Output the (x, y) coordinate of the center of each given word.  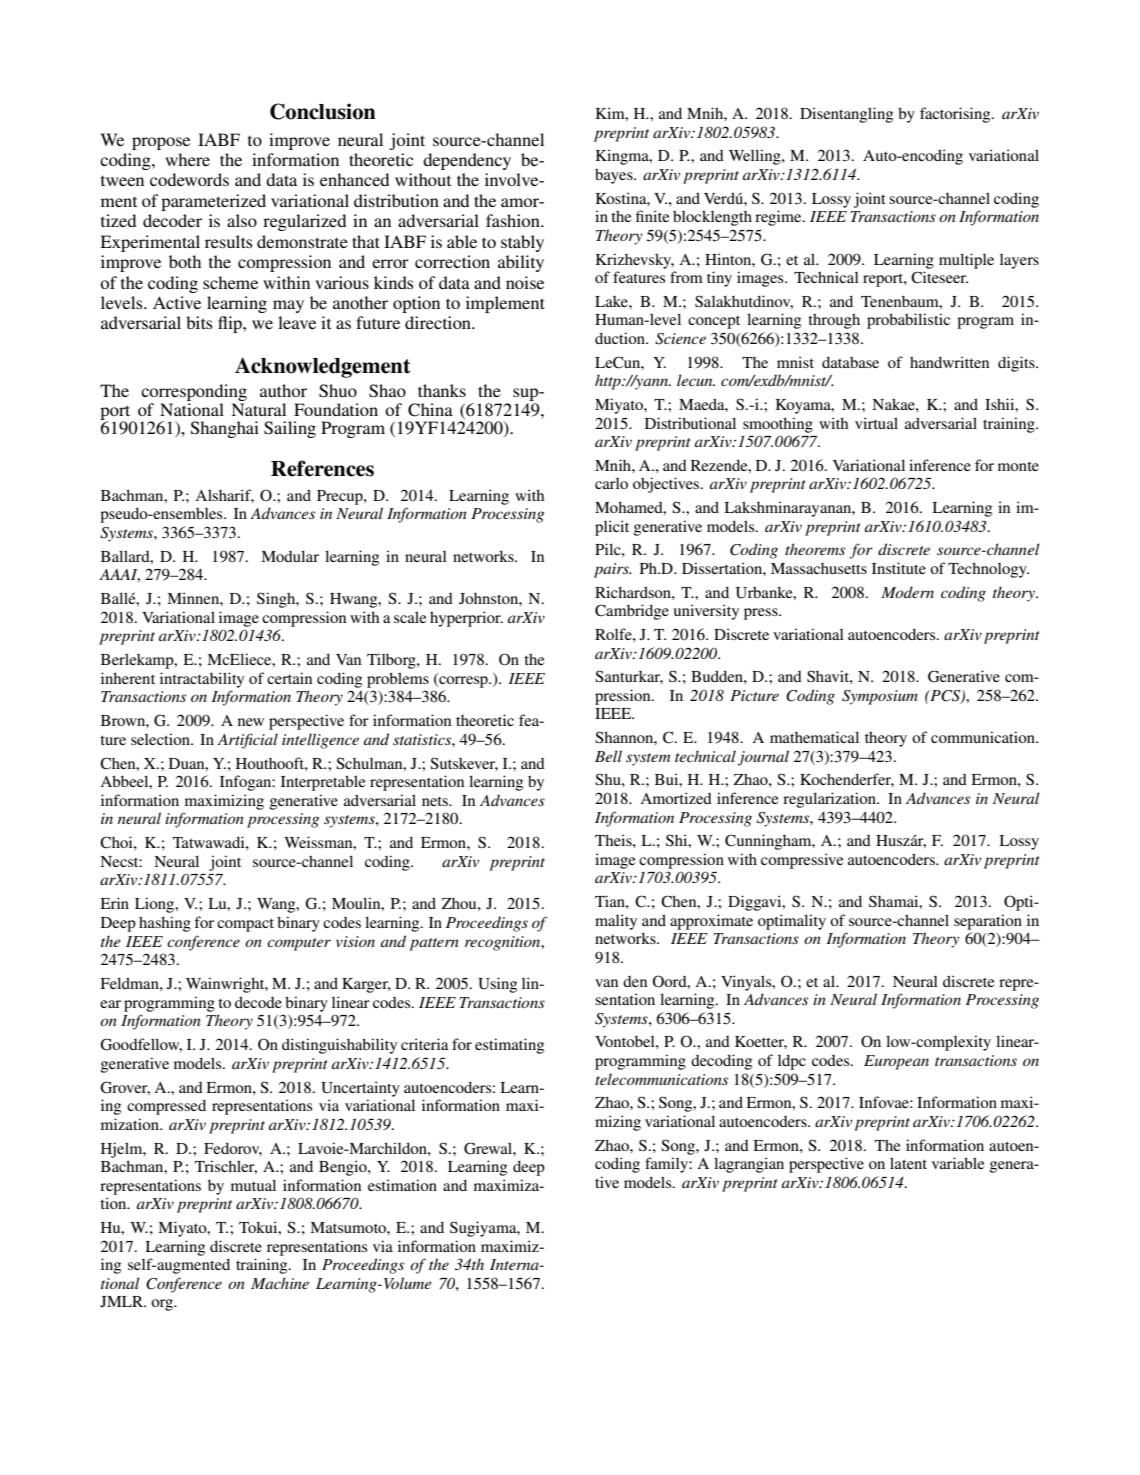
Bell (608, 756)
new (251, 722)
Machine (280, 1283)
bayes (615, 176)
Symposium (880, 697)
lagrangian (749, 1165)
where (187, 159)
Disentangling (846, 115)
